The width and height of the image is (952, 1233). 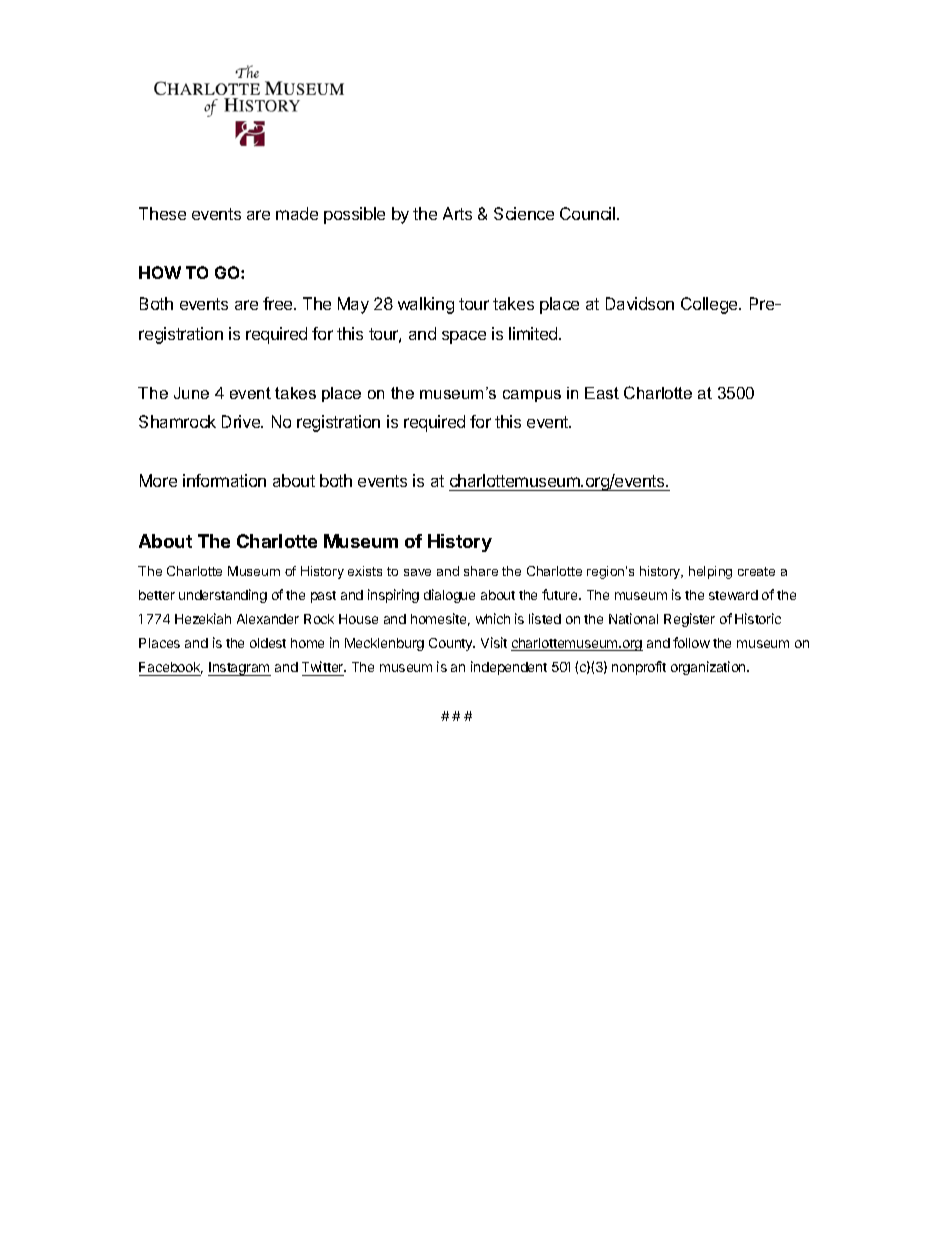 What do you see at coordinates (532, 396) in the image?
I see `campus` at bounding box center [532, 396].
